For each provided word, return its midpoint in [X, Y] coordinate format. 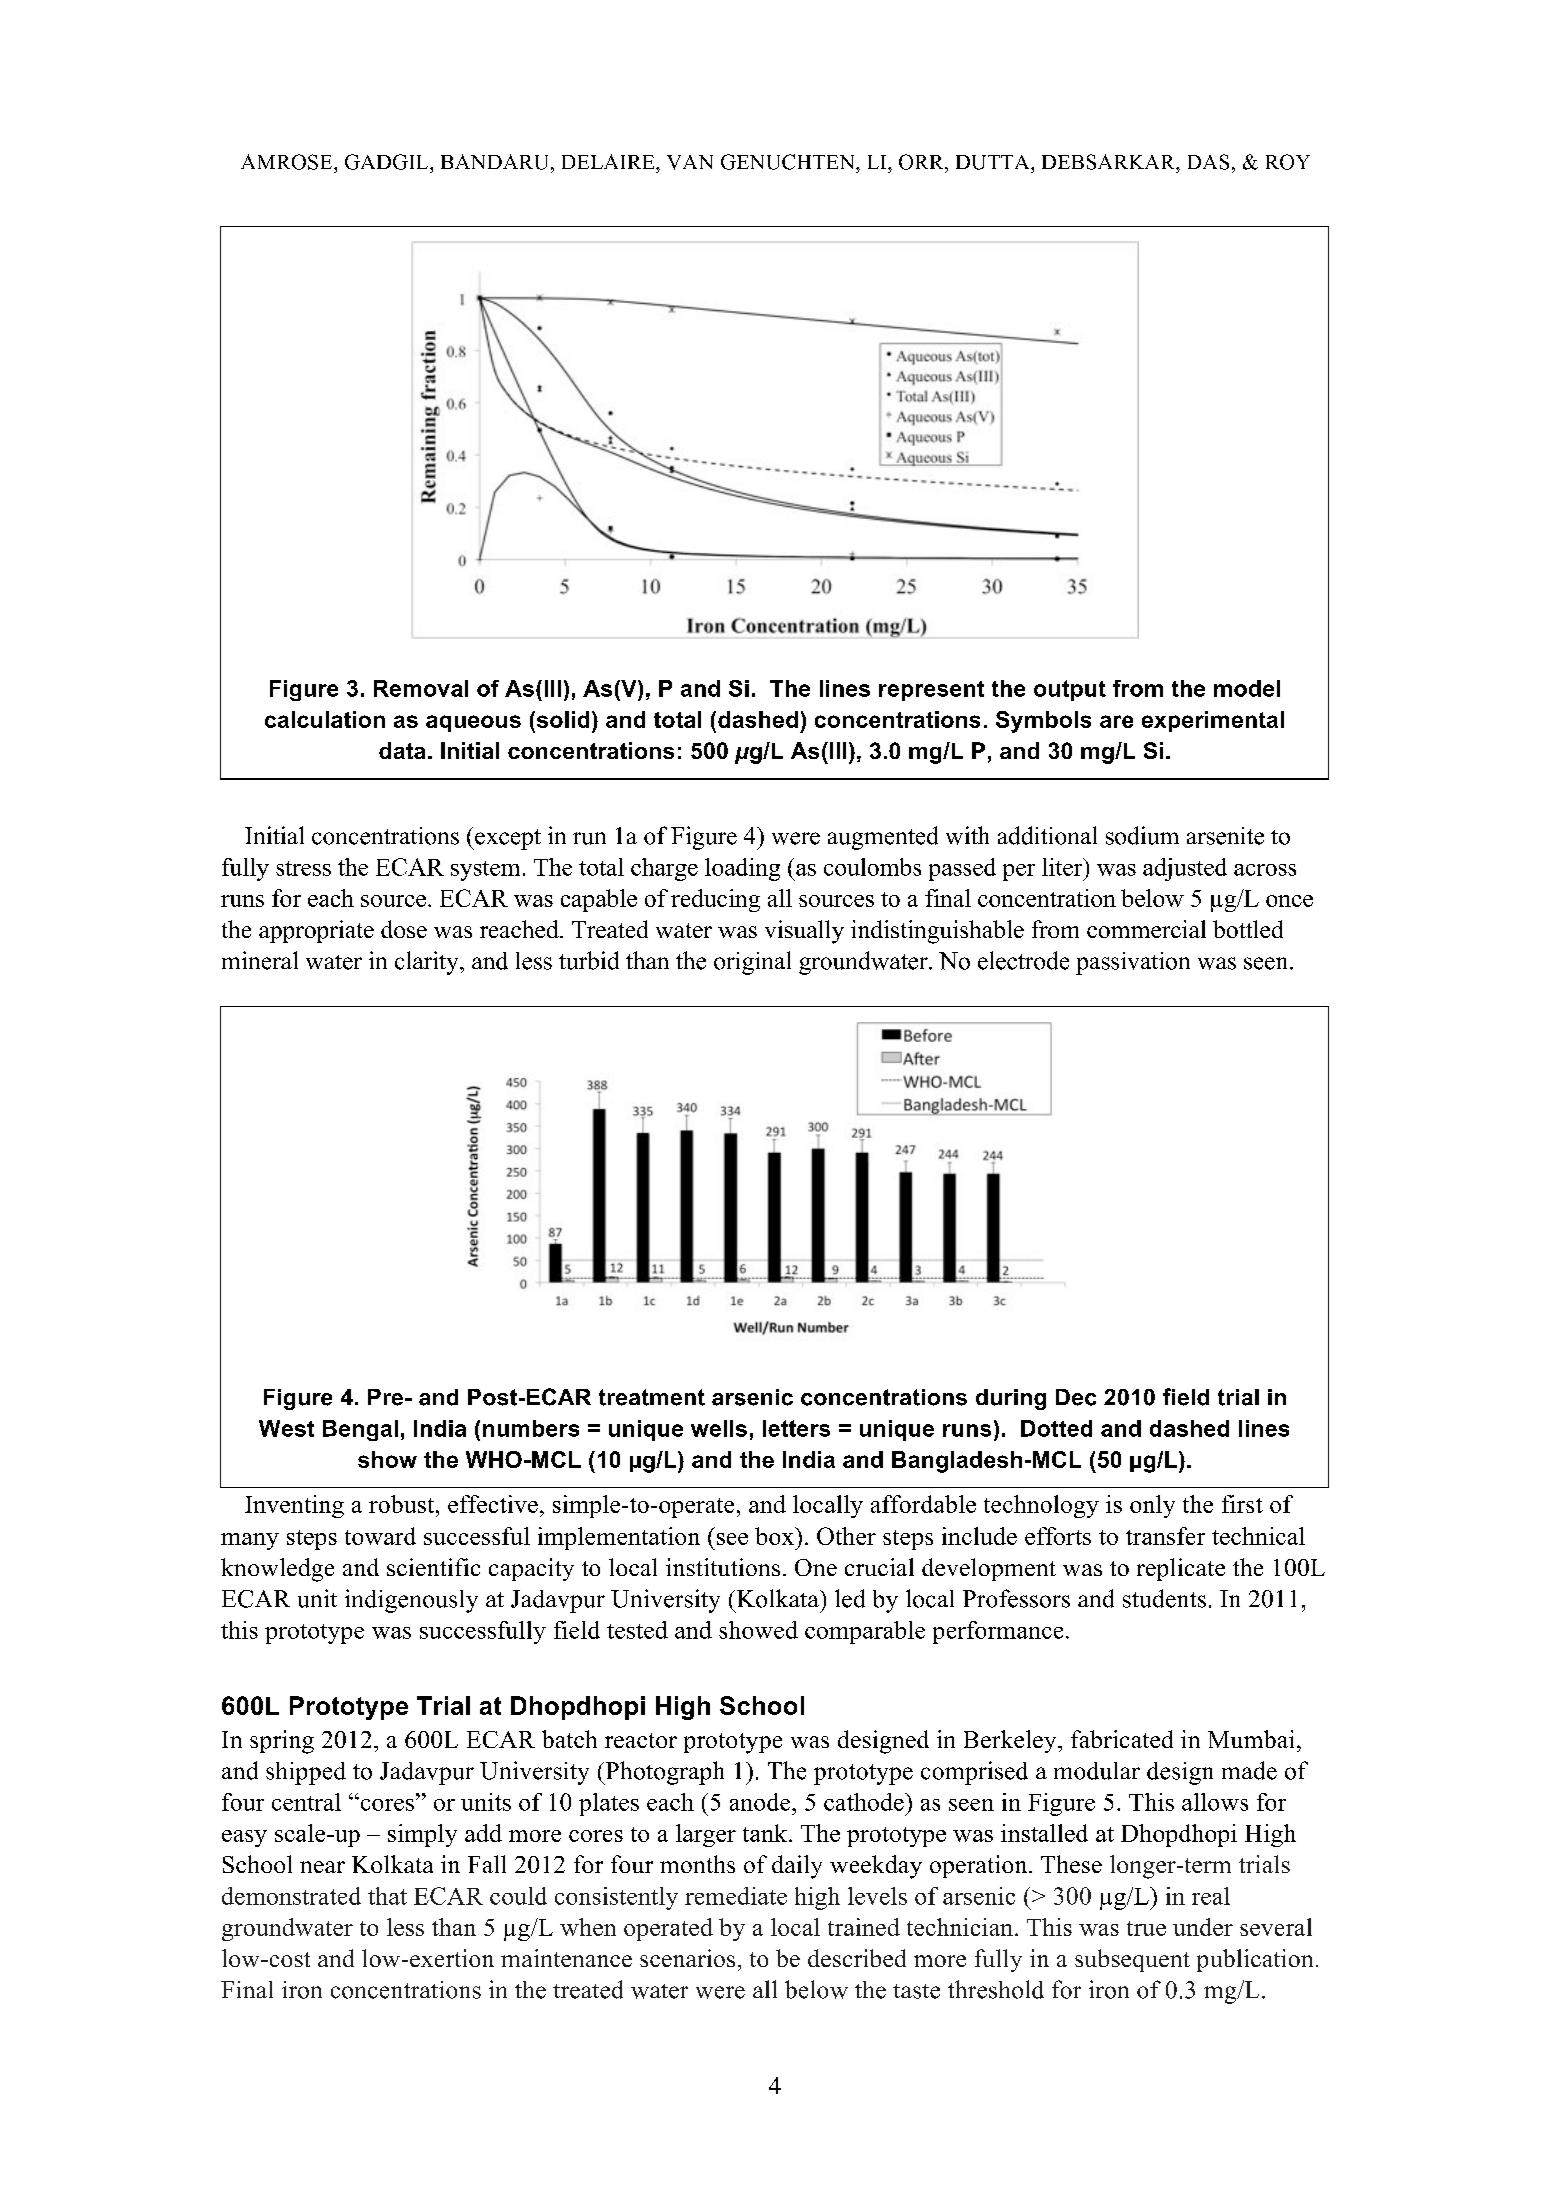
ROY [1288, 162]
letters [796, 1428]
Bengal [360, 1430]
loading [742, 869]
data [402, 750]
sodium [1142, 835]
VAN [690, 162]
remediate [736, 1896]
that [387, 1896]
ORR [922, 162]
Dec [1076, 1397]
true [1146, 1928]
